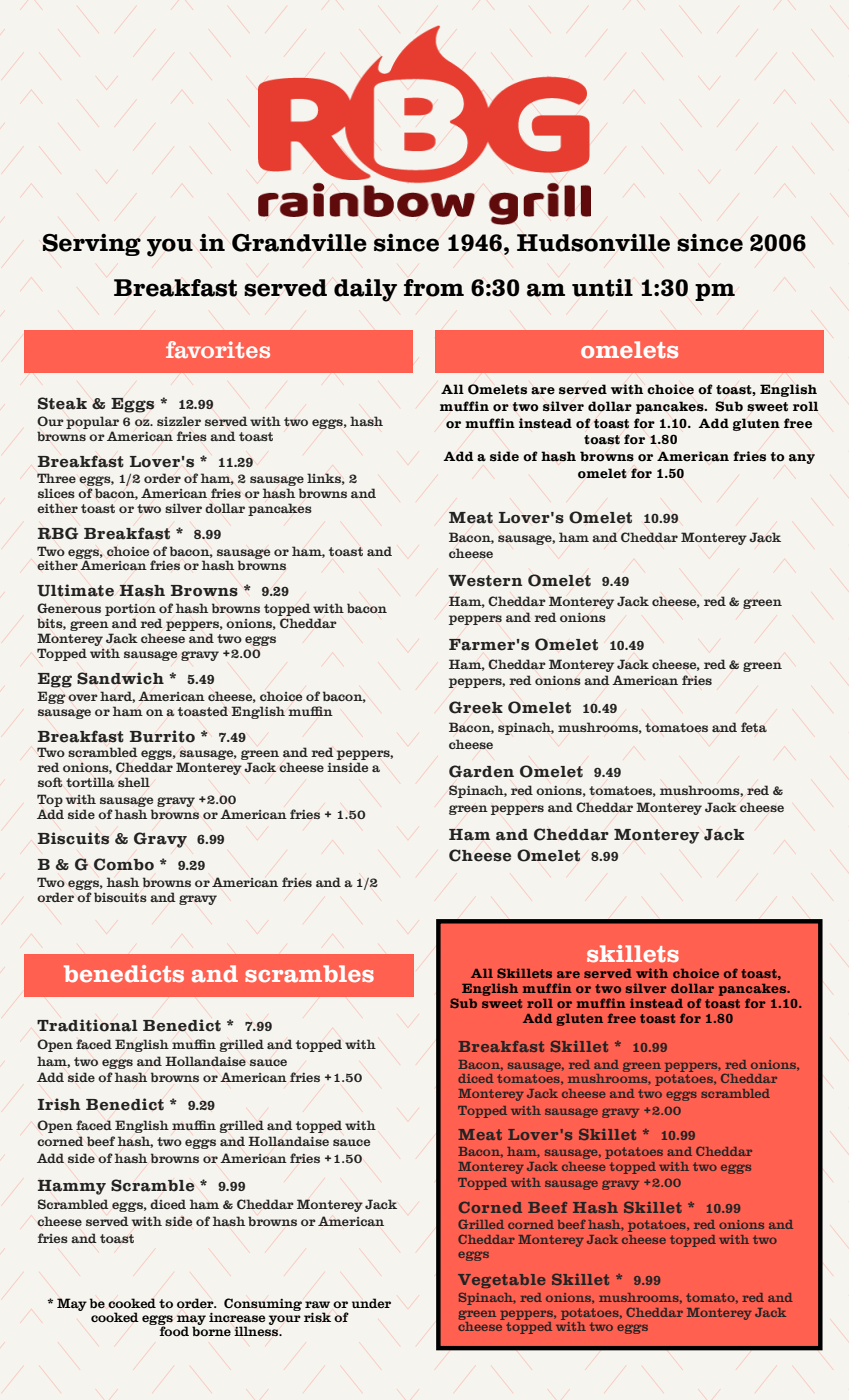  What do you see at coordinates (173, 1330) in the image?
I see `food` at bounding box center [173, 1330].
